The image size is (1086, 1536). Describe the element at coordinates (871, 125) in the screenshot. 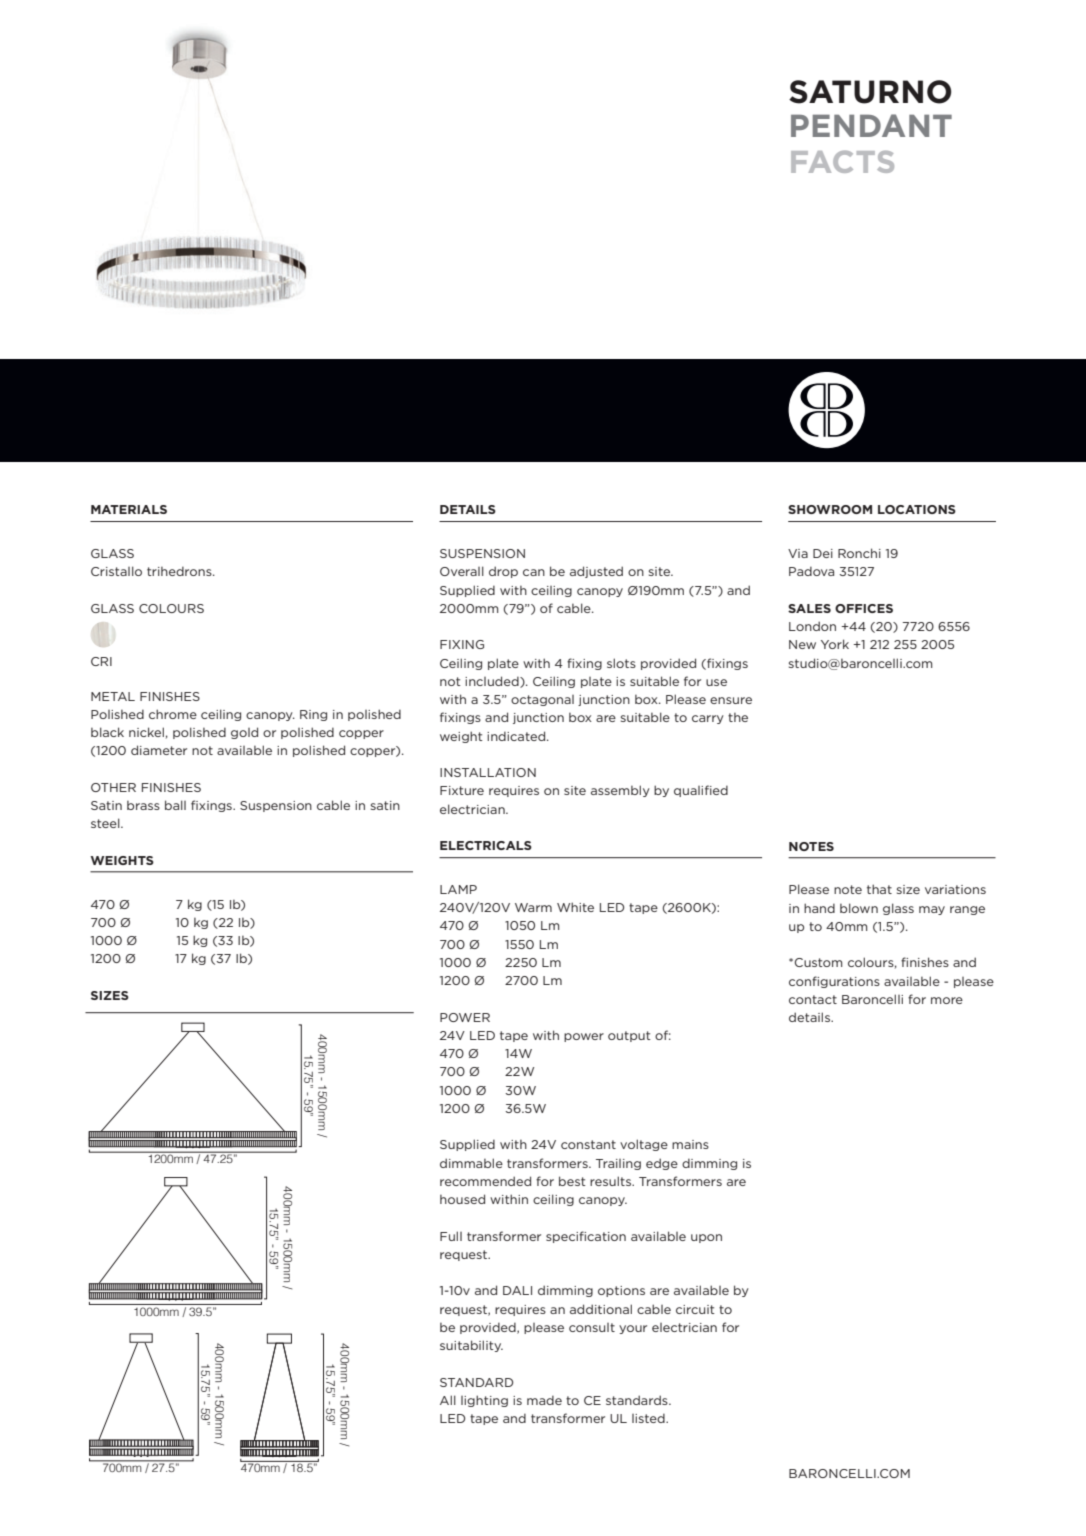

I see `PENDANT` at that location.
